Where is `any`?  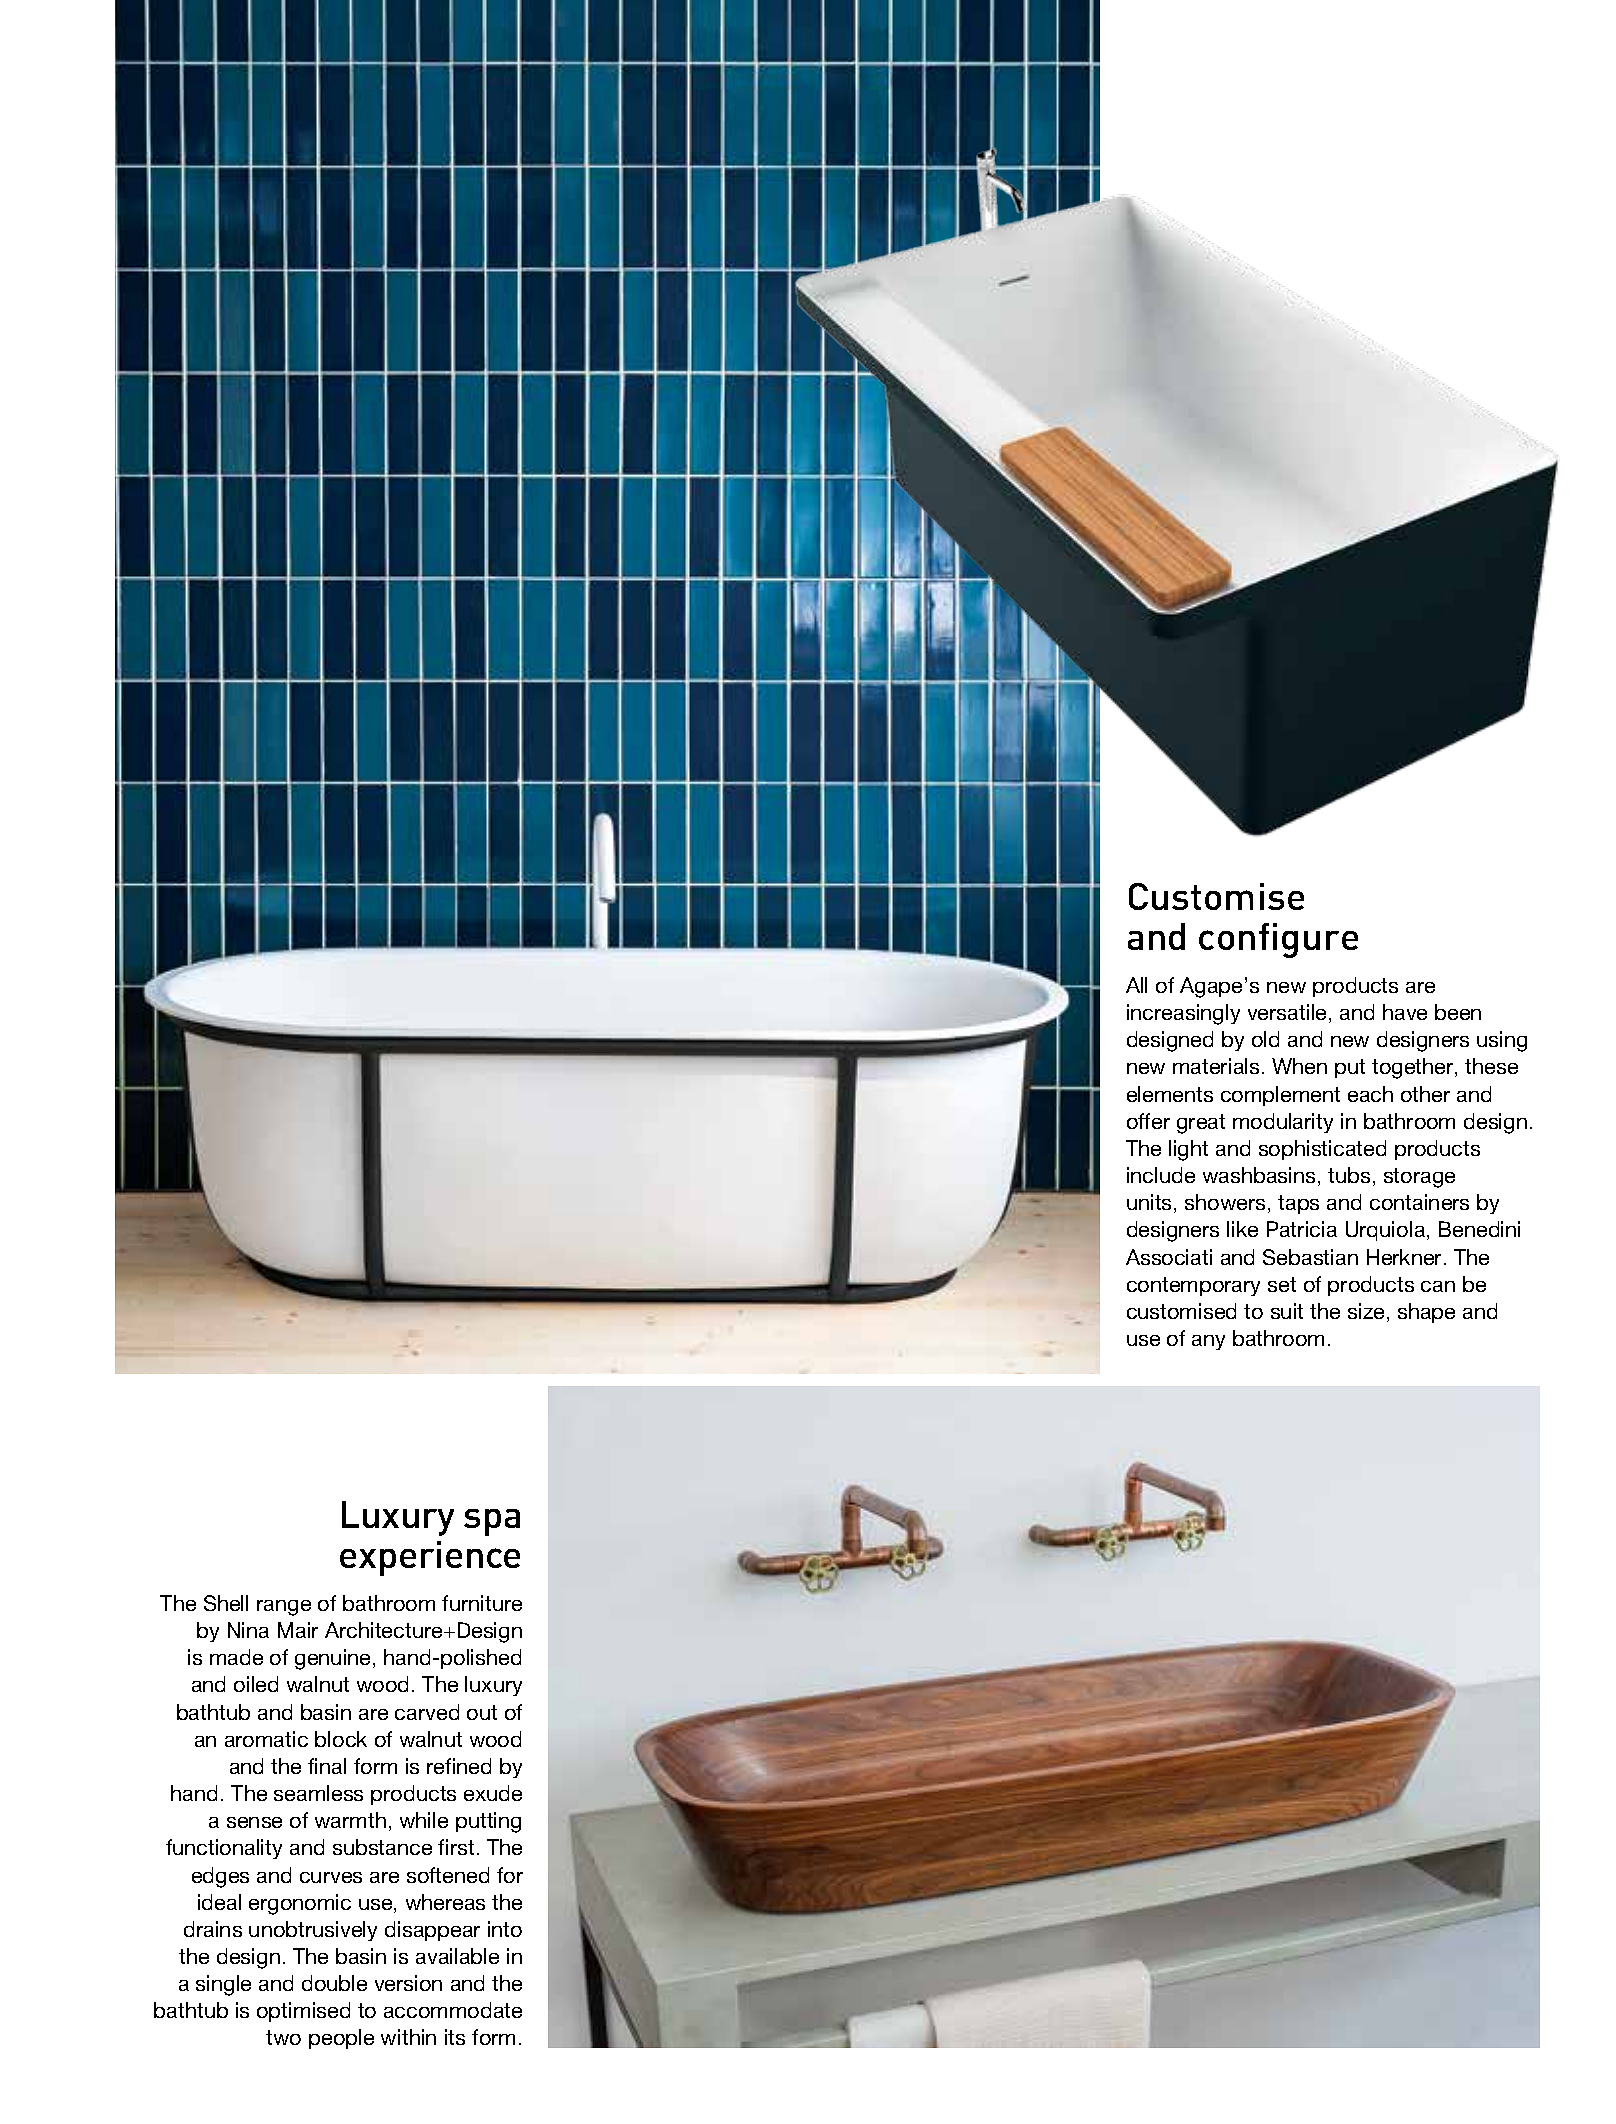 any is located at coordinates (1208, 1342).
